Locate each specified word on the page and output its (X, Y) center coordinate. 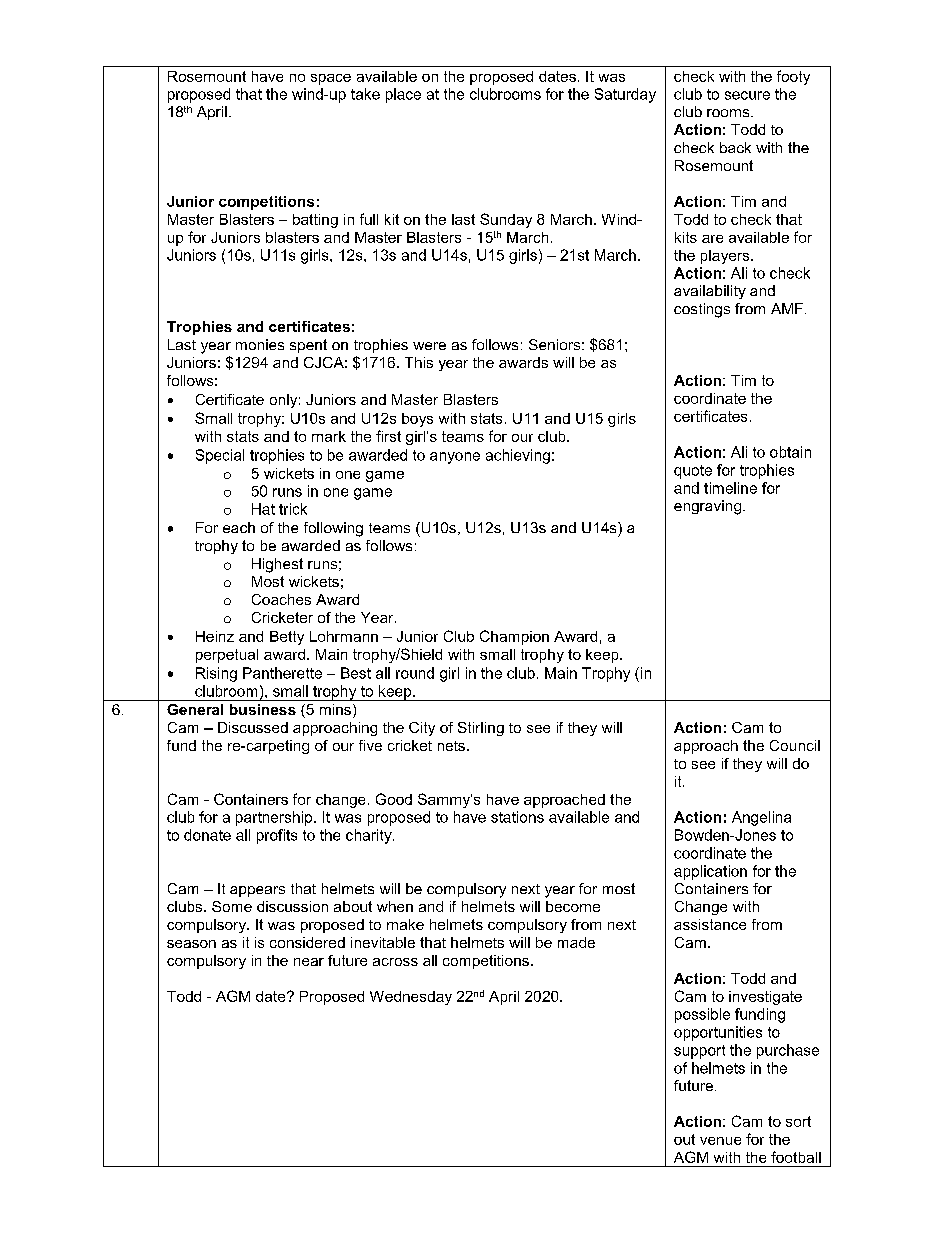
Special (220, 456)
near (309, 962)
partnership (275, 818)
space (331, 79)
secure (747, 95)
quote (693, 472)
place (403, 95)
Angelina (761, 818)
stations (517, 817)
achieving (518, 456)
